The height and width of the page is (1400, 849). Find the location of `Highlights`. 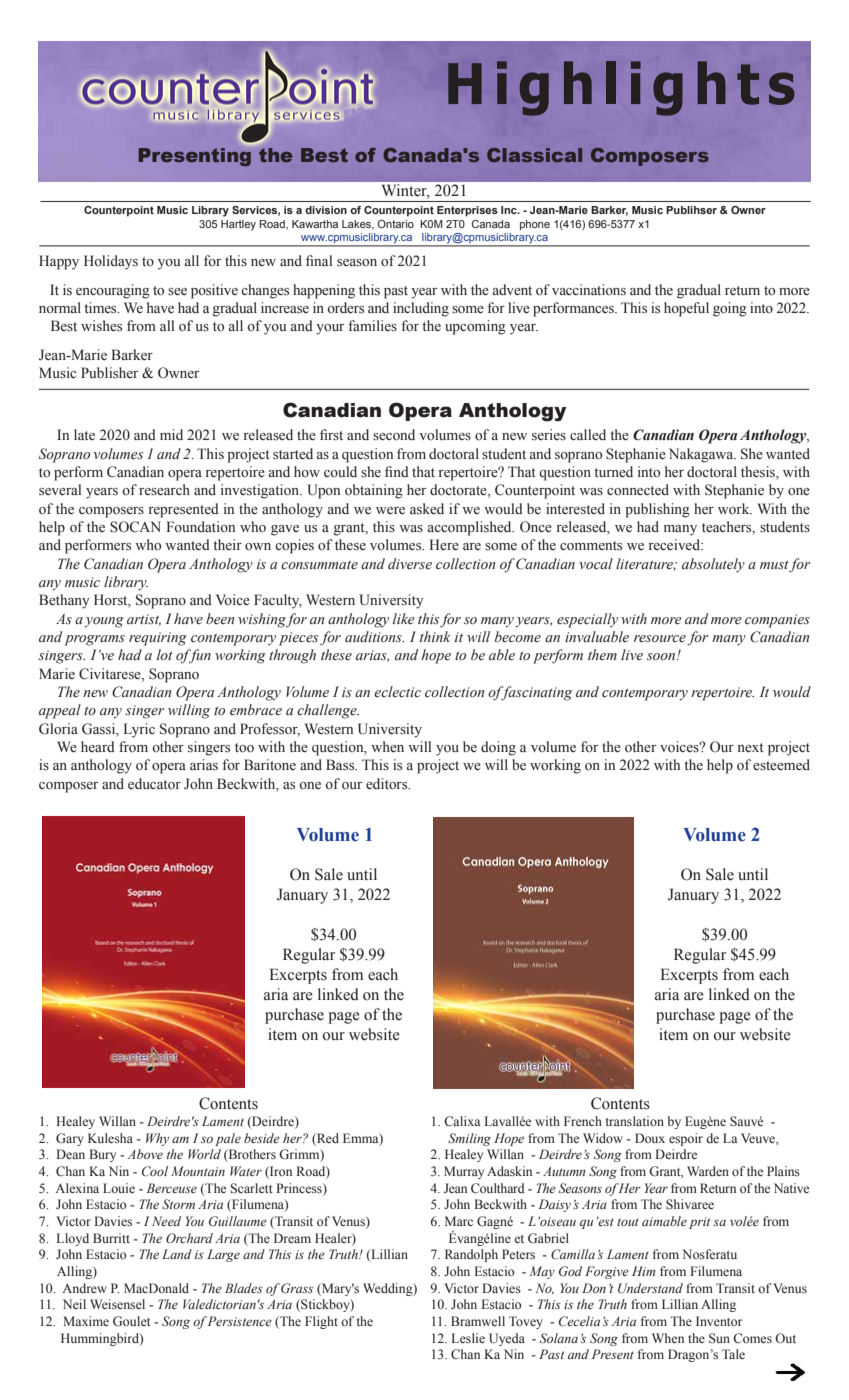

Highlights is located at coordinates (621, 88).
